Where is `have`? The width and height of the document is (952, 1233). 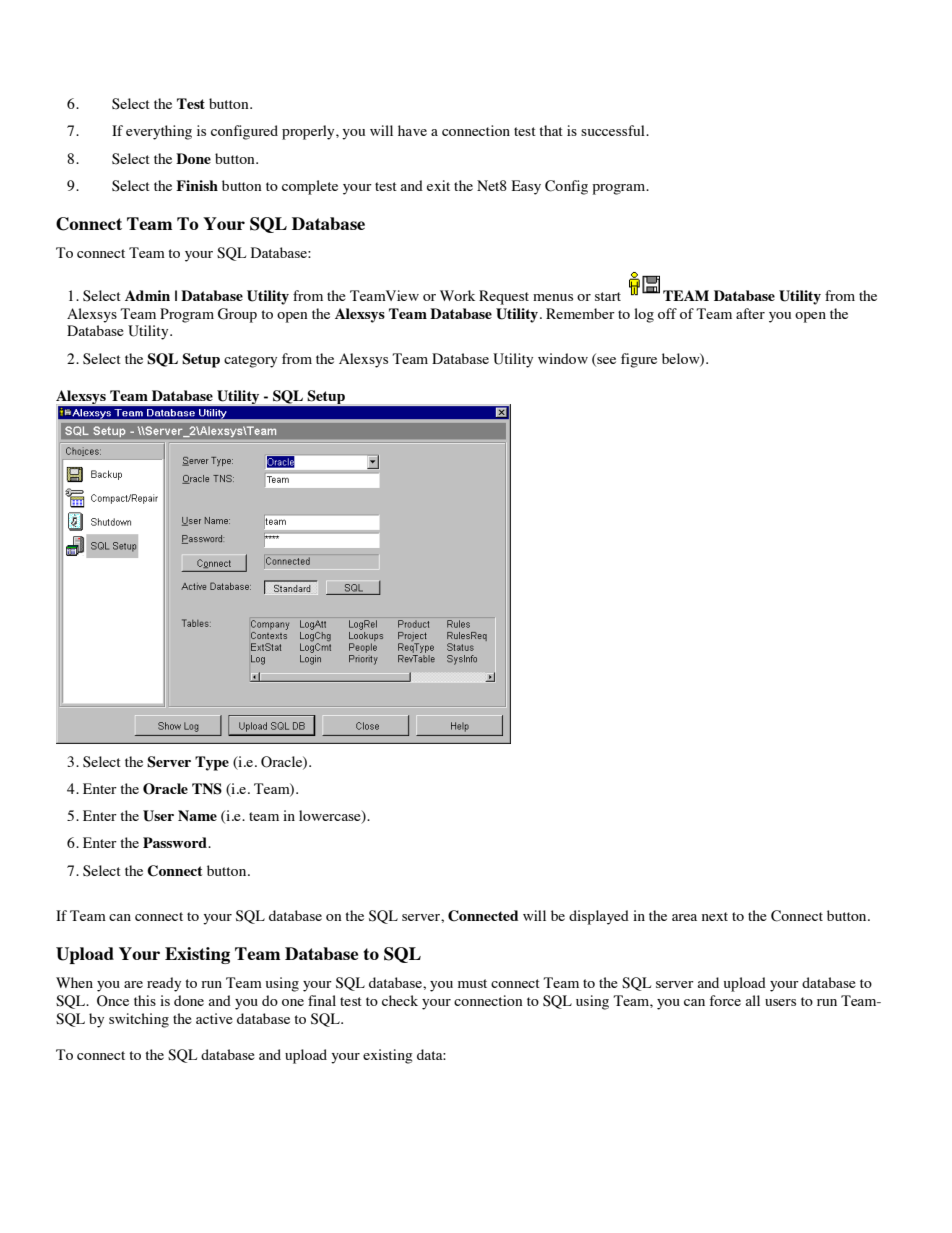
have is located at coordinates (412, 130).
